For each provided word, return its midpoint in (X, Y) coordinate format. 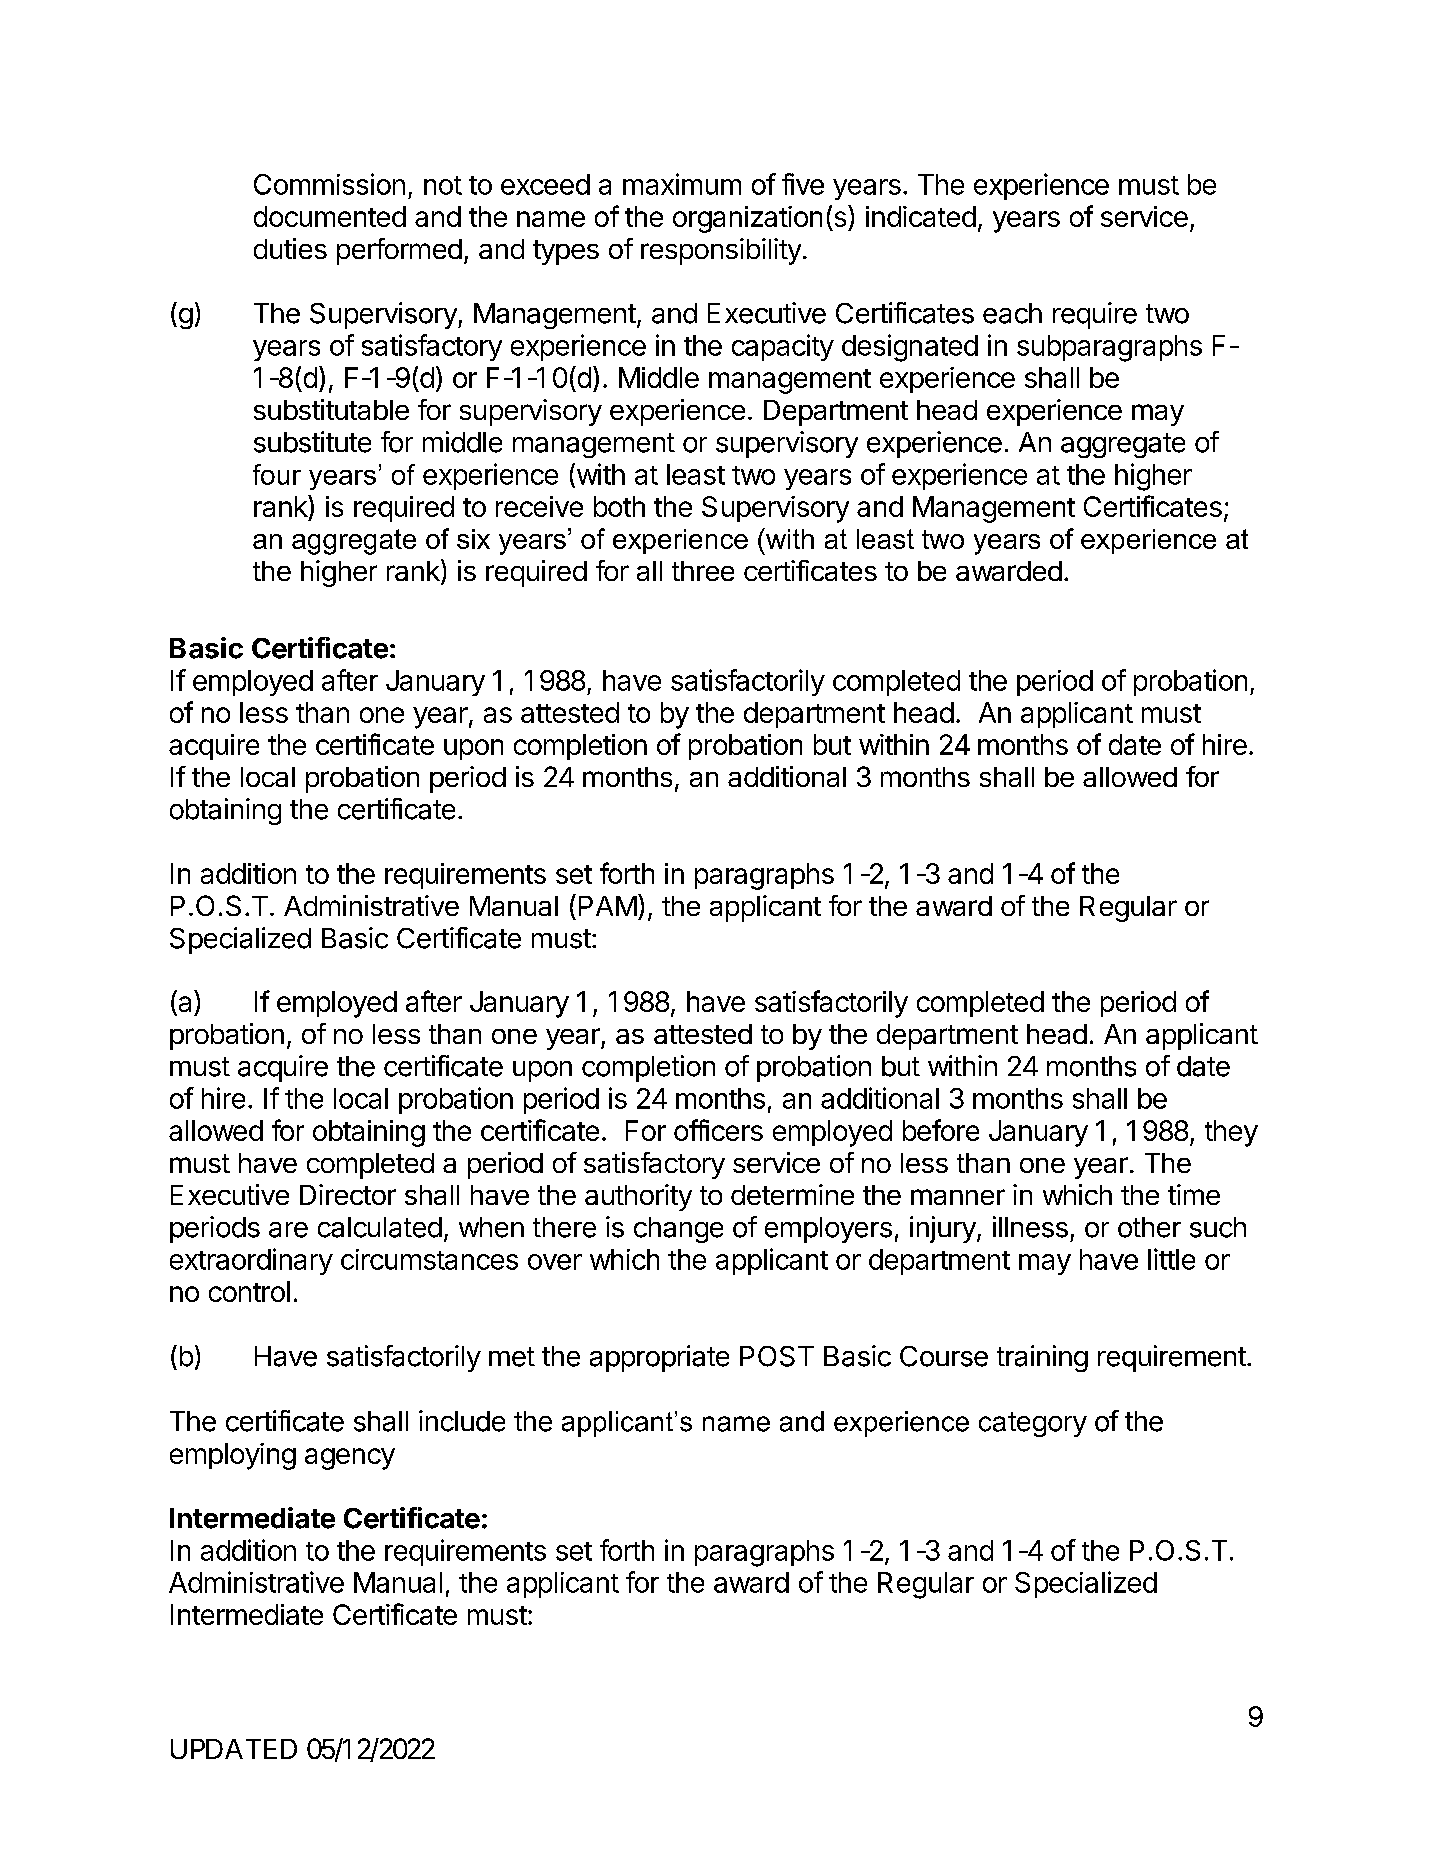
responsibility (721, 251)
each (1012, 313)
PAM (608, 906)
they (1231, 1133)
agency (350, 1459)
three (703, 571)
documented (330, 216)
